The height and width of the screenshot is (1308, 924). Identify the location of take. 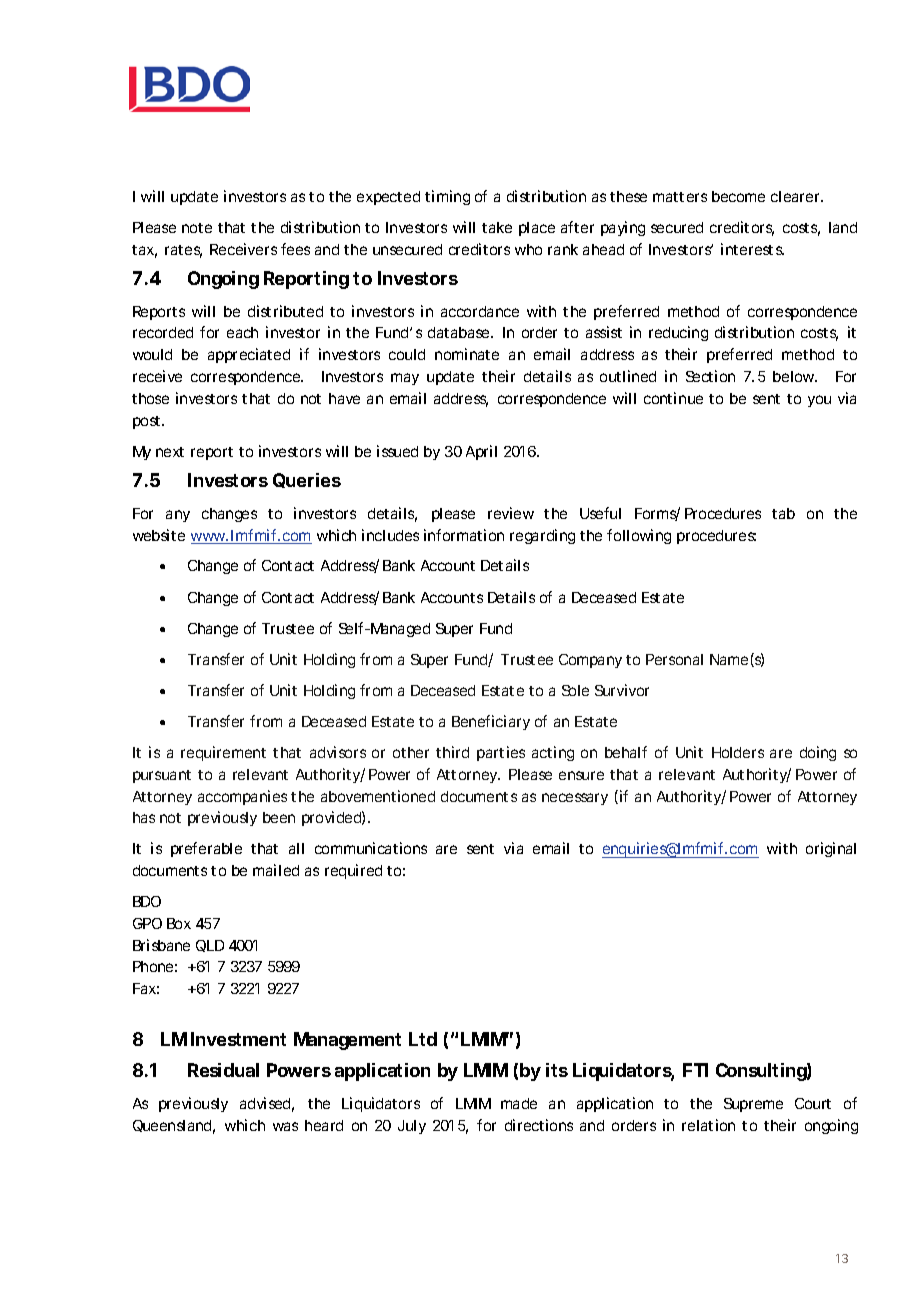
(497, 227).
